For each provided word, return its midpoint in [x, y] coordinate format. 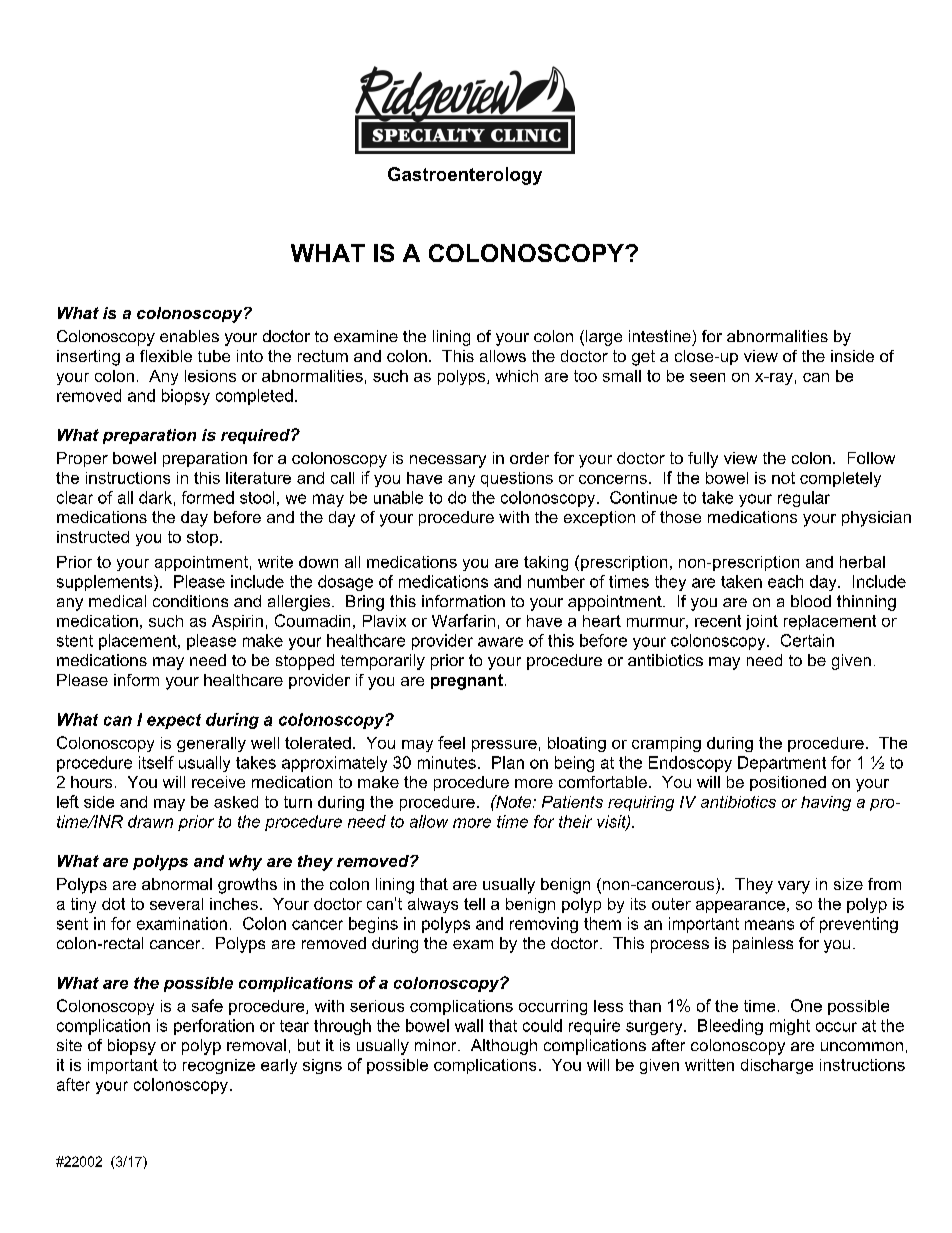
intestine [660, 336]
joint [762, 622]
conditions [190, 601]
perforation [214, 1027]
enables [189, 336]
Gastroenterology [465, 176]
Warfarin [463, 620]
